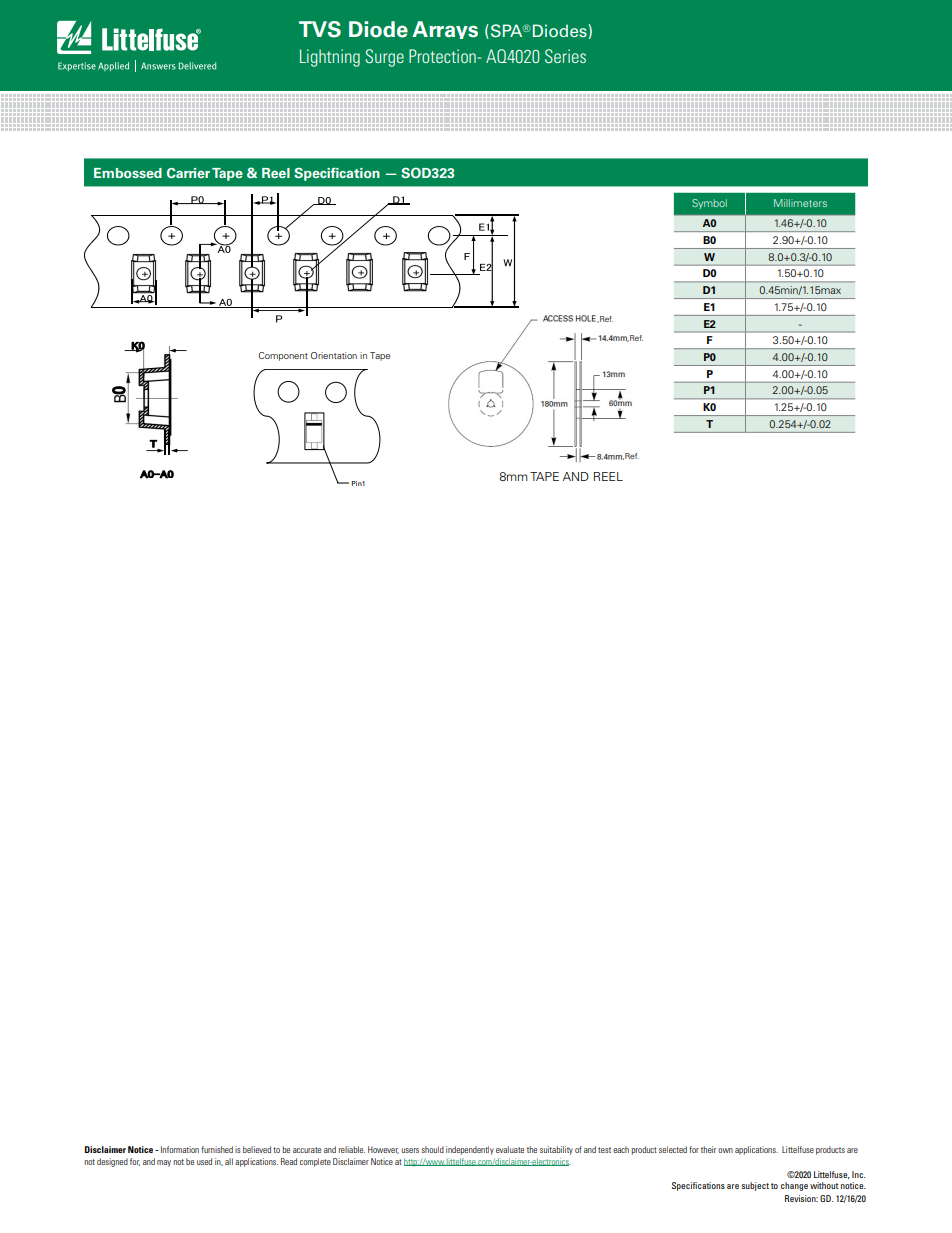  What do you see at coordinates (725, 1150) in the screenshot?
I see `own` at bounding box center [725, 1150].
